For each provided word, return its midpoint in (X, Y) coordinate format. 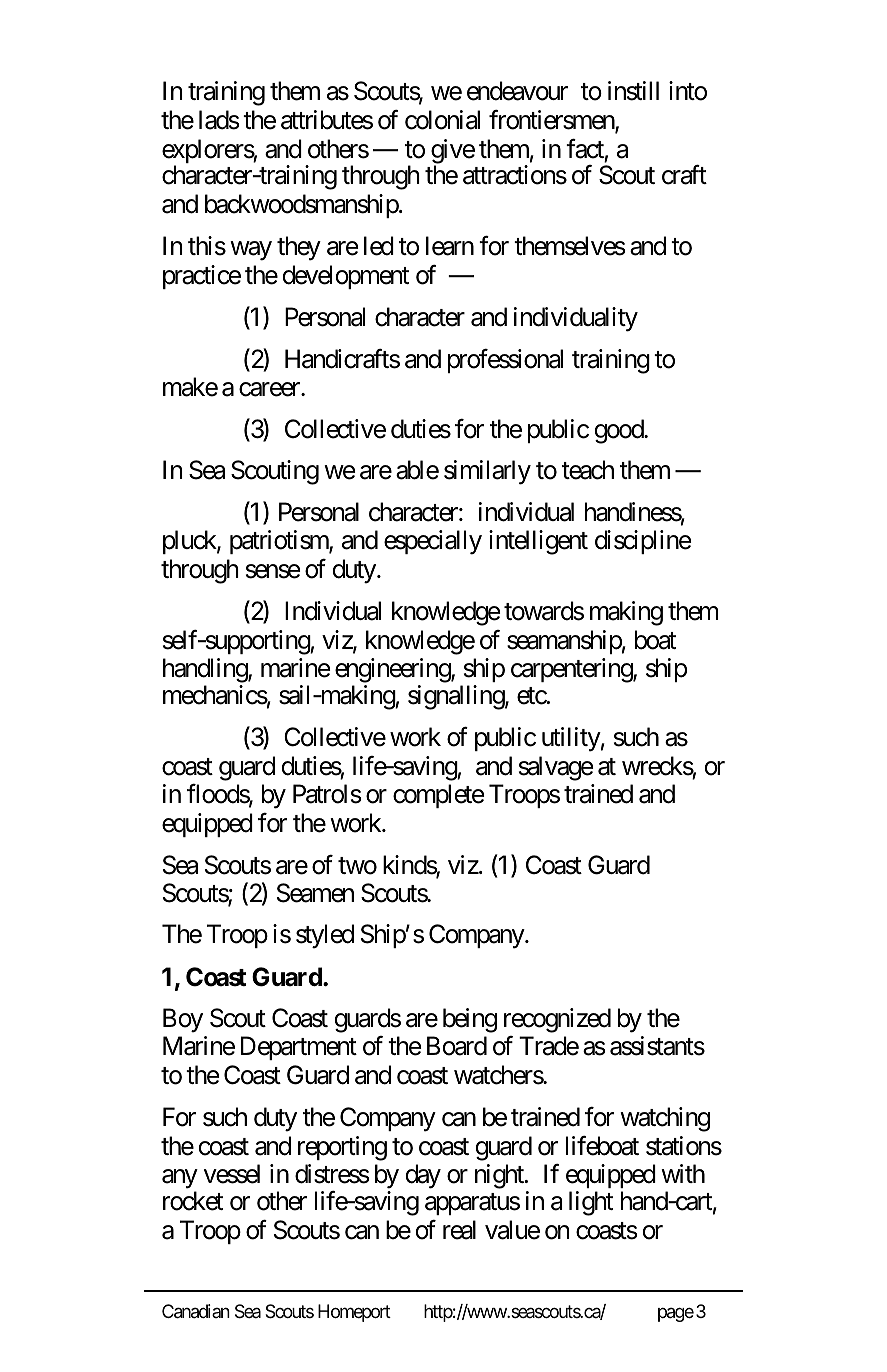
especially (433, 542)
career (270, 390)
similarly (487, 472)
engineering (393, 672)
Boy (183, 1020)
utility (571, 739)
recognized (557, 1020)
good (620, 431)
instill (633, 91)
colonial (442, 120)
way (251, 251)
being (470, 1020)
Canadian (196, 1311)
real (459, 1230)
